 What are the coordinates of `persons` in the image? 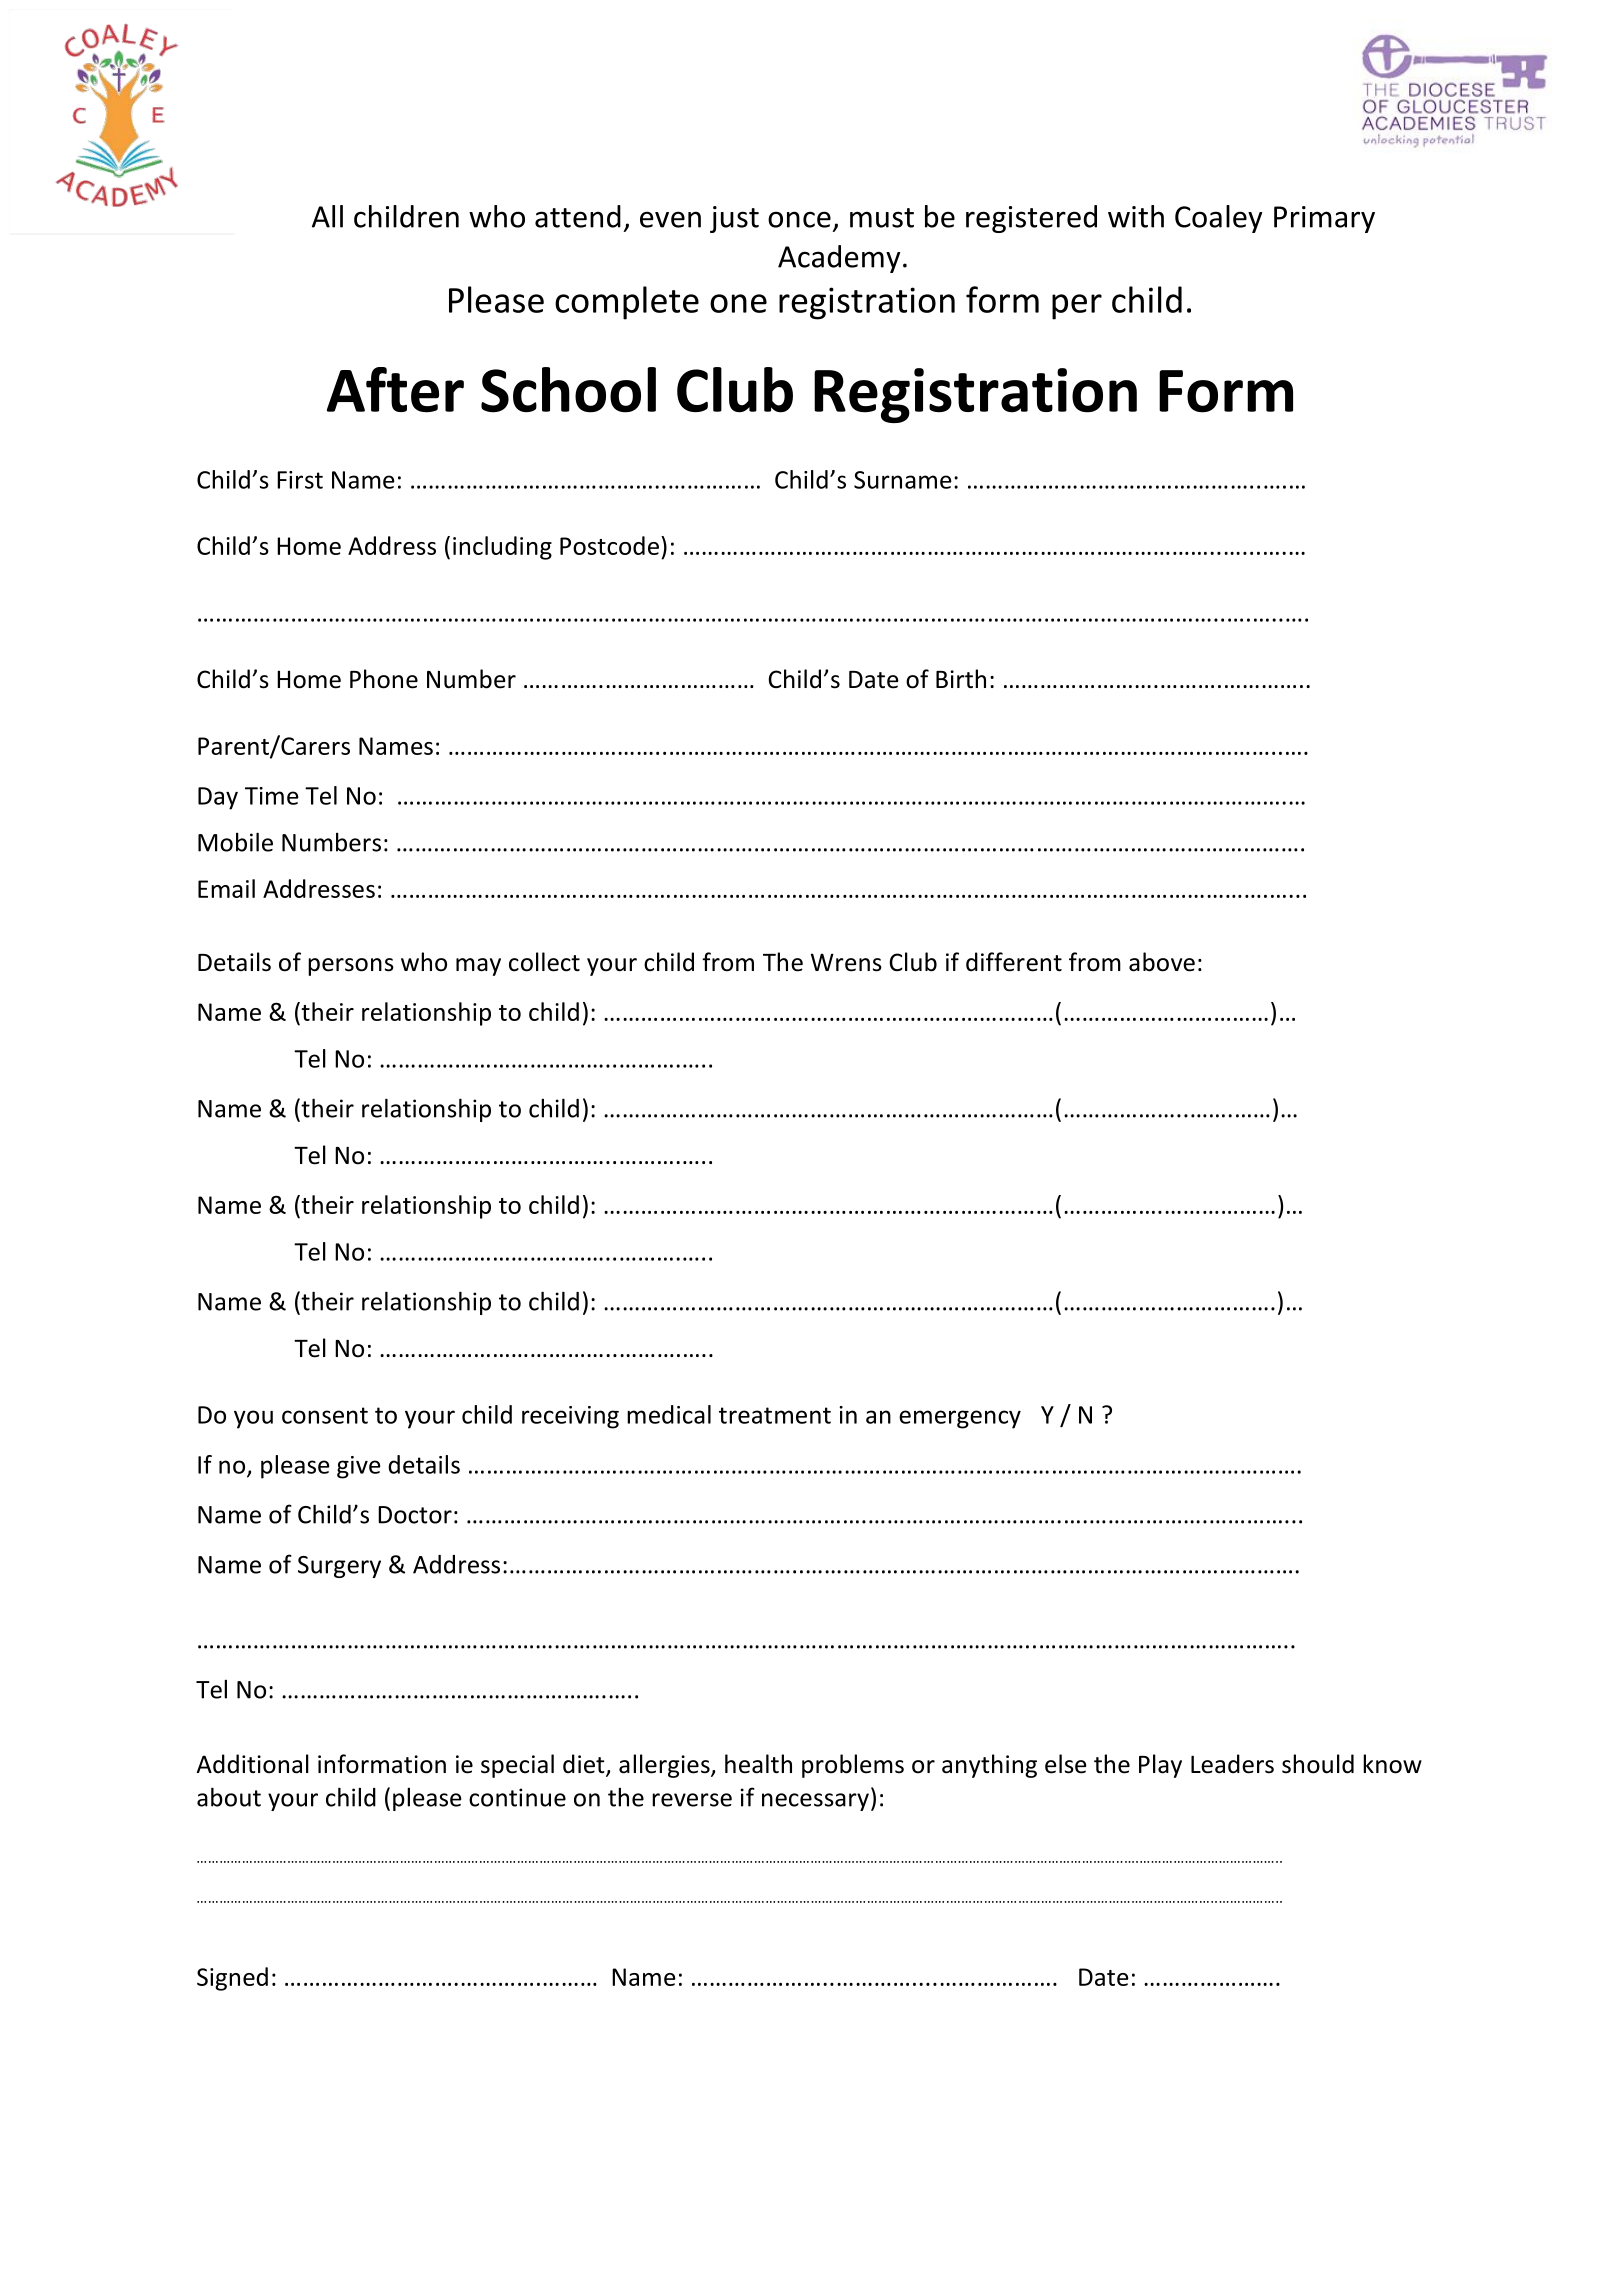 It's located at (351, 967).
